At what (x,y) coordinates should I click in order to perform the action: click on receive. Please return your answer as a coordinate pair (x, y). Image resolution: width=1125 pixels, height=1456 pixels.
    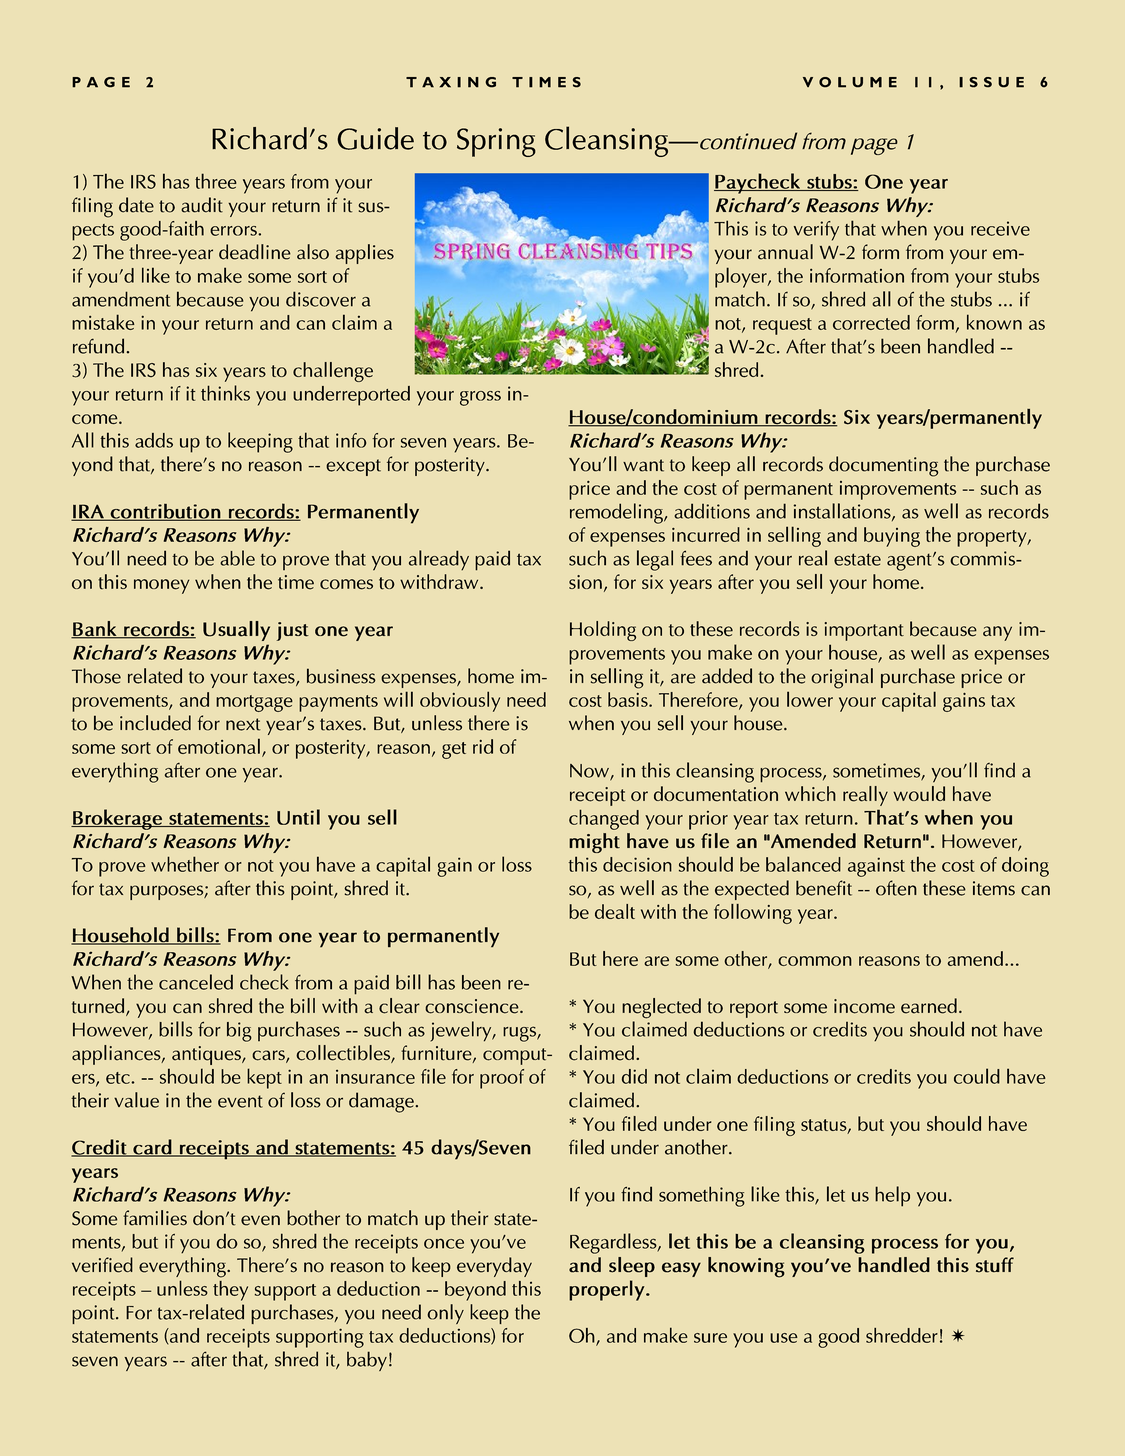
    Looking at the image, I should click on (1000, 228).
